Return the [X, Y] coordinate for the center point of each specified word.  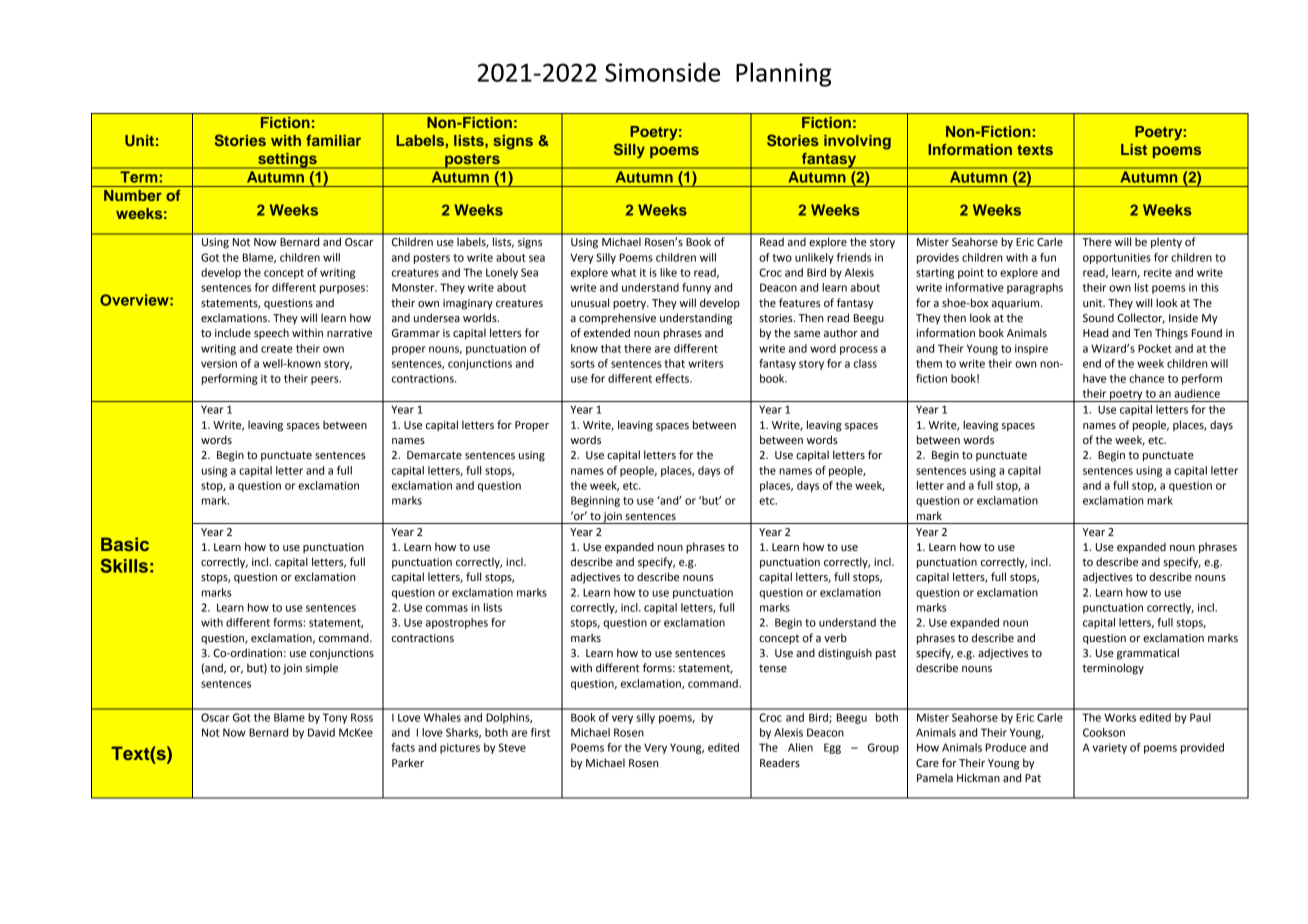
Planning [783, 74]
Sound [1098, 318]
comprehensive [617, 319]
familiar [333, 140]
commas [447, 608]
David [321, 732]
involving [857, 142]
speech [271, 334]
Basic [125, 544]
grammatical [1148, 654]
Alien [800, 747]
